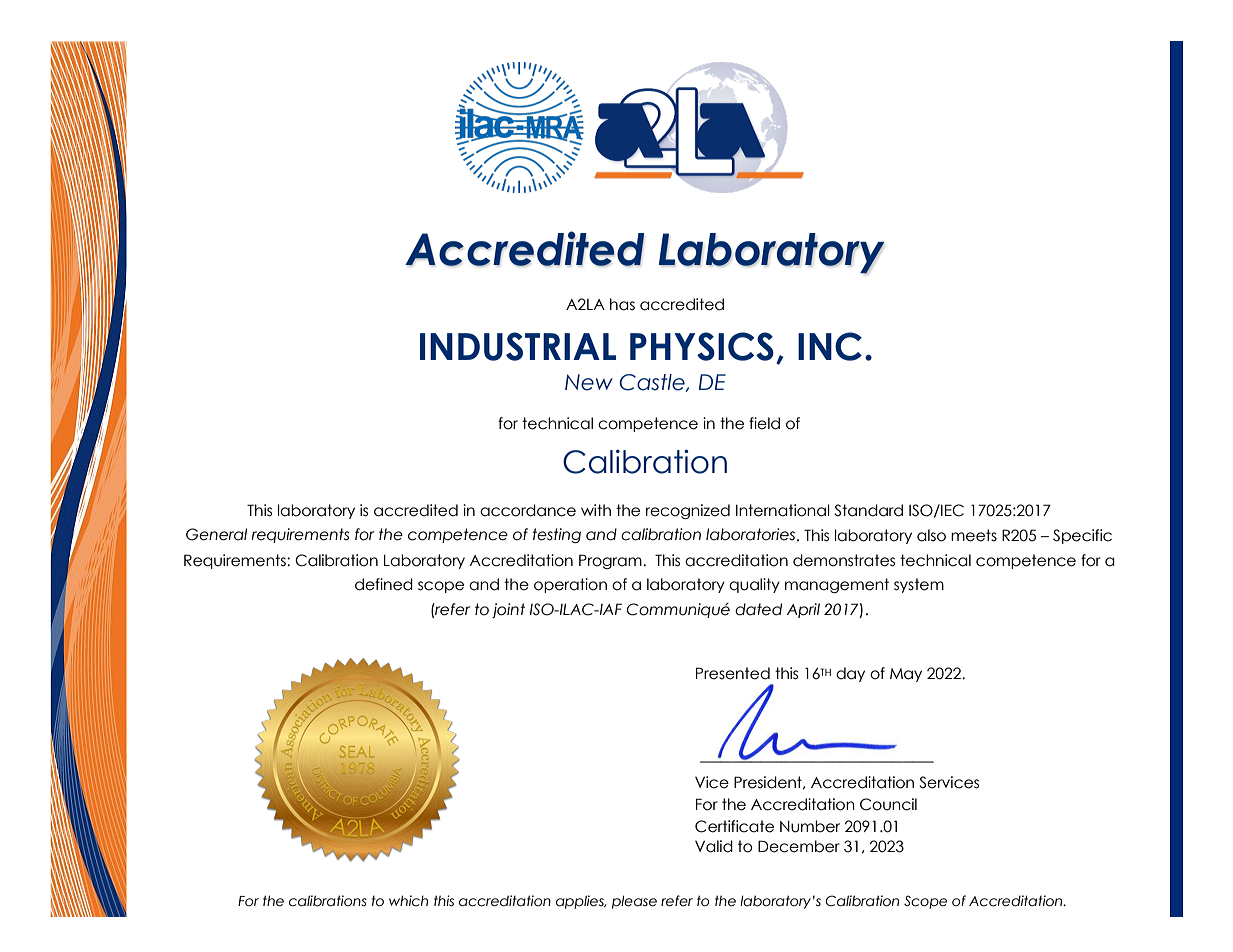  Describe the element at coordinates (518, 346) in the document. I see `INDUSTRIAL` at that location.
